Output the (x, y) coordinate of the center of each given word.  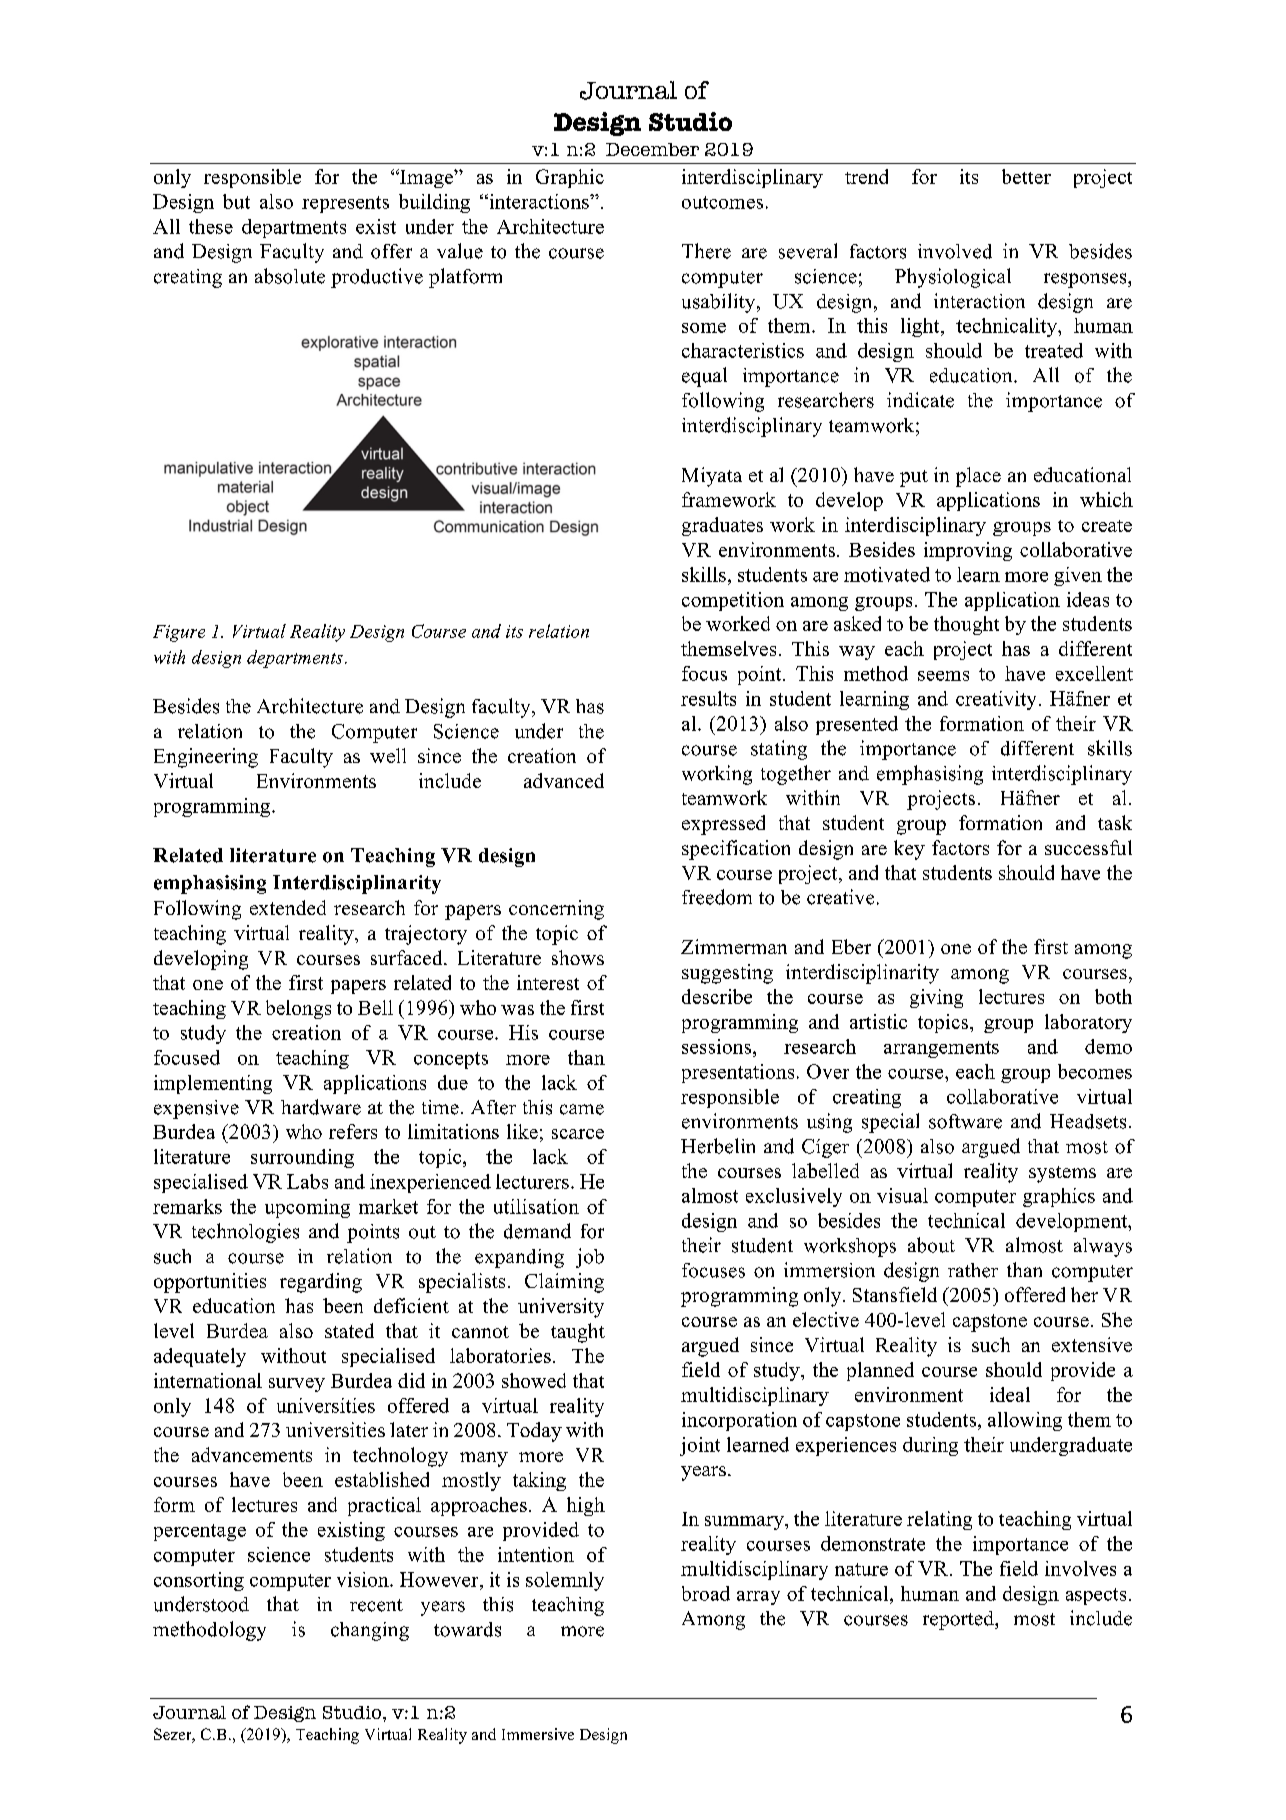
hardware (321, 1107)
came (582, 1109)
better (1026, 176)
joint (700, 1446)
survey (297, 1385)
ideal (1010, 1394)
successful (1088, 847)
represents (345, 204)
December (652, 149)
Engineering (206, 758)
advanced (564, 780)
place (978, 477)
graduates (722, 526)
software (965, 1121)
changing (370, 1631)
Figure (179, 633)
